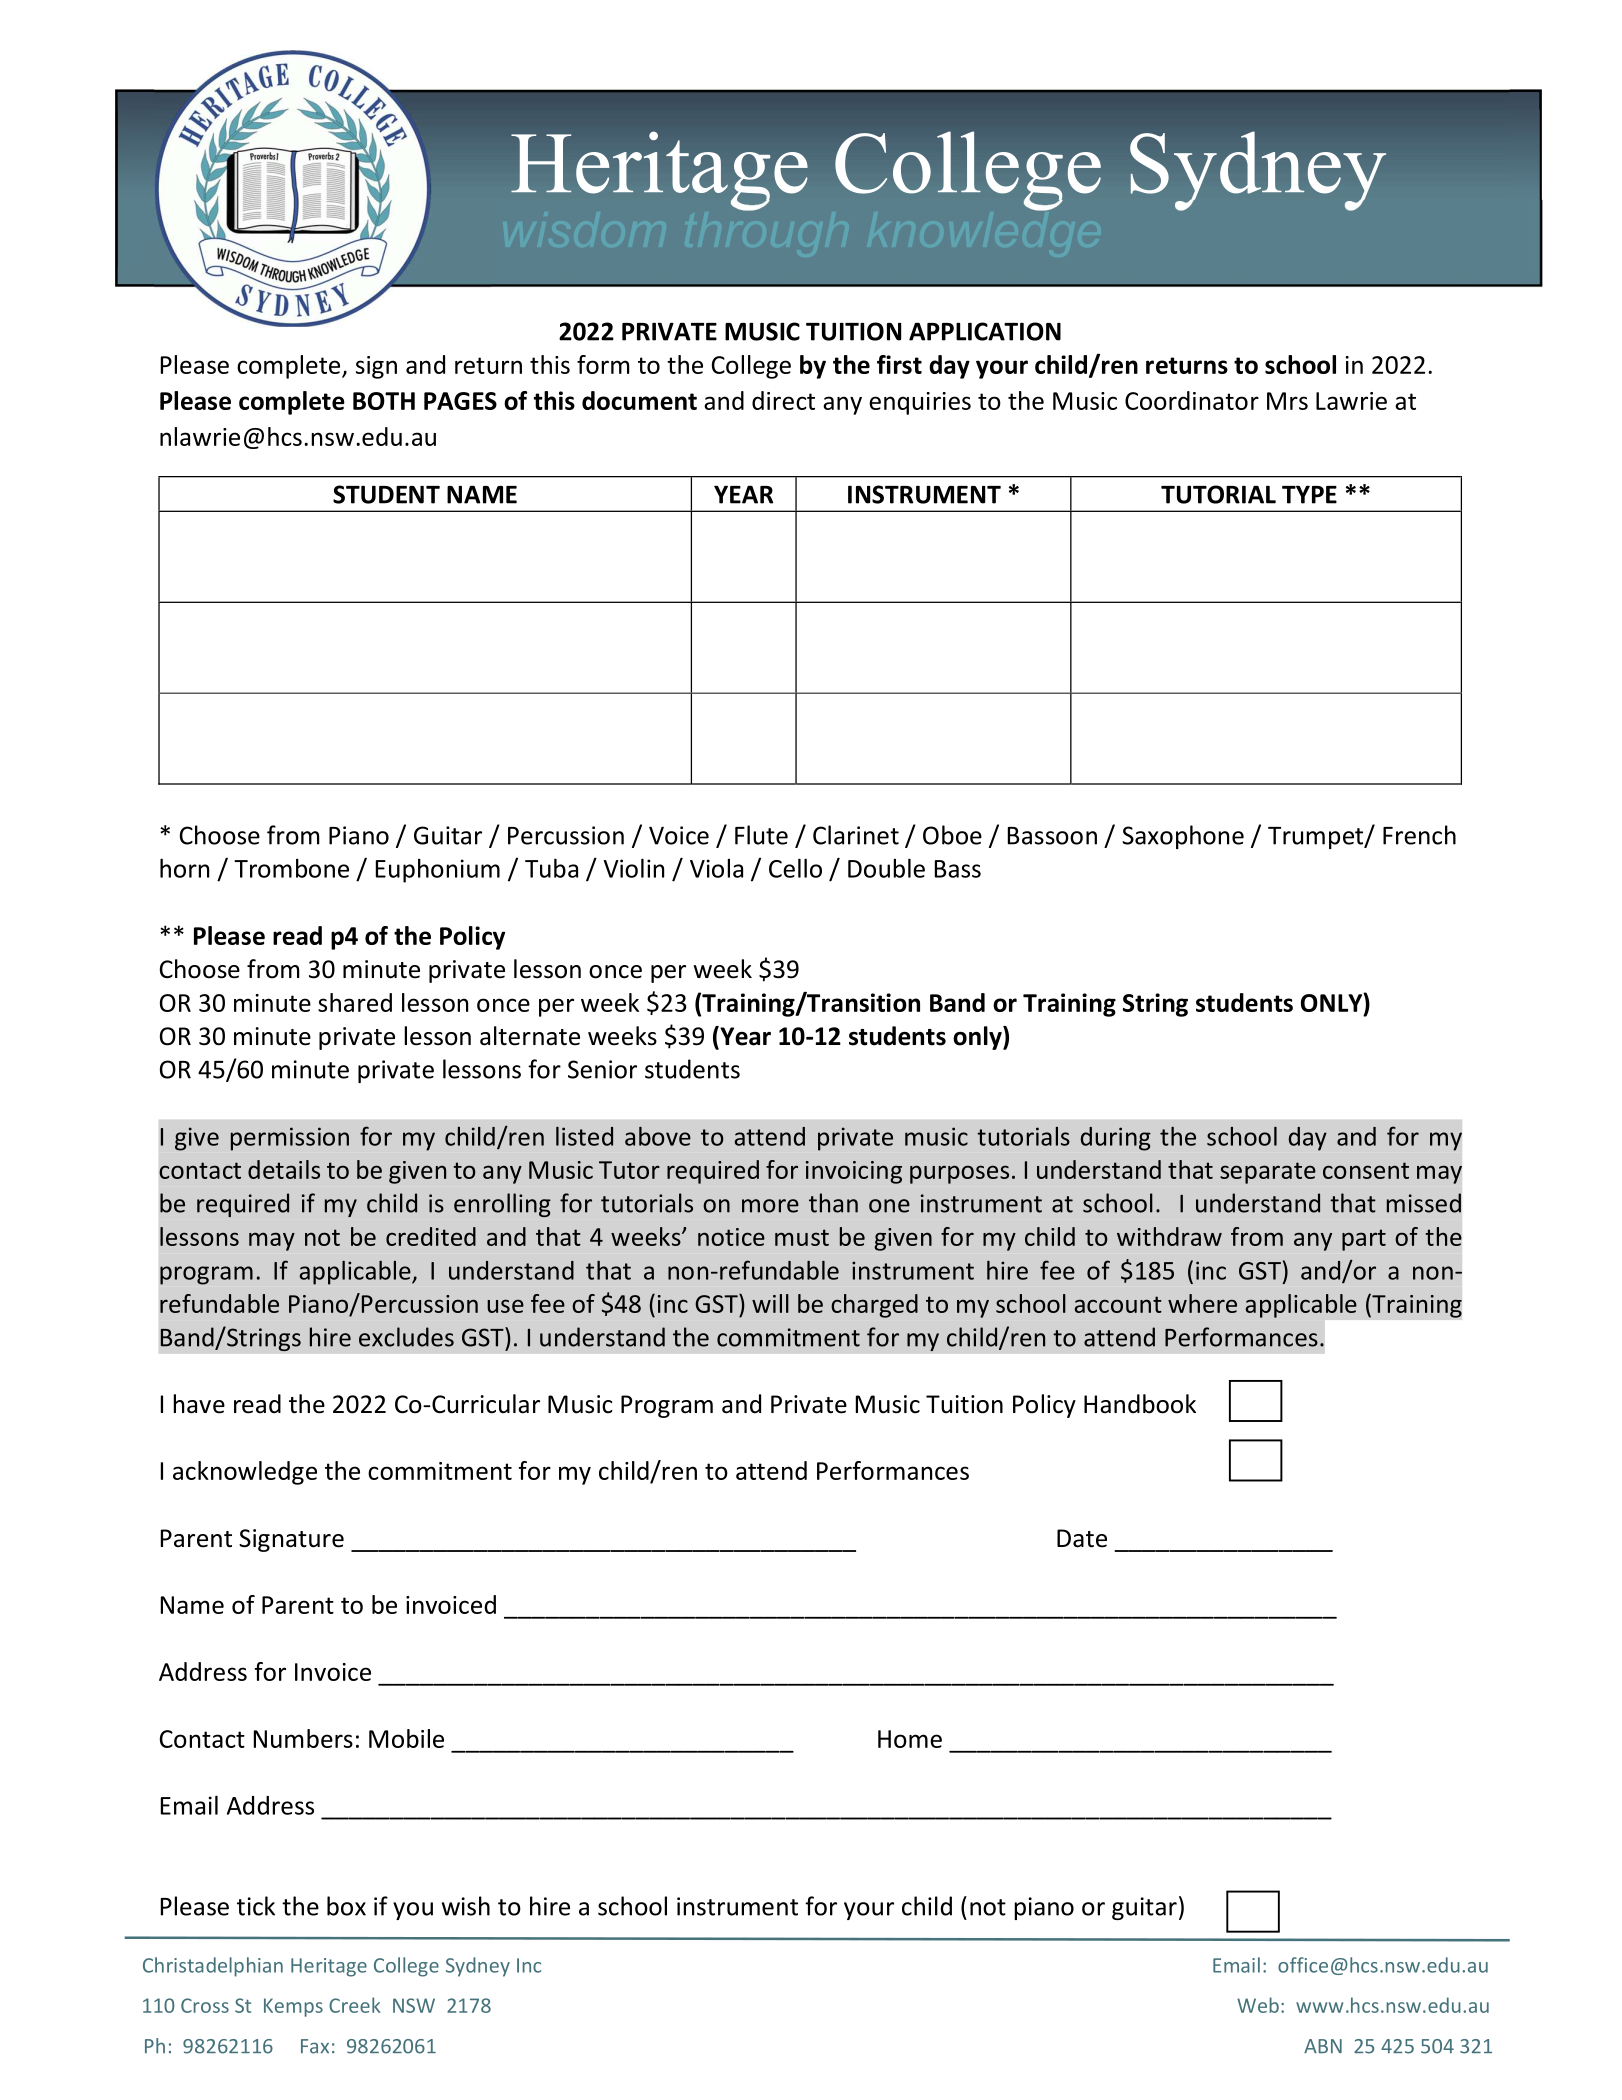  What do you see at coordinates (1287, 401) in the screenshot?
I see `Mrs` at bounding box center [1287, 401].
